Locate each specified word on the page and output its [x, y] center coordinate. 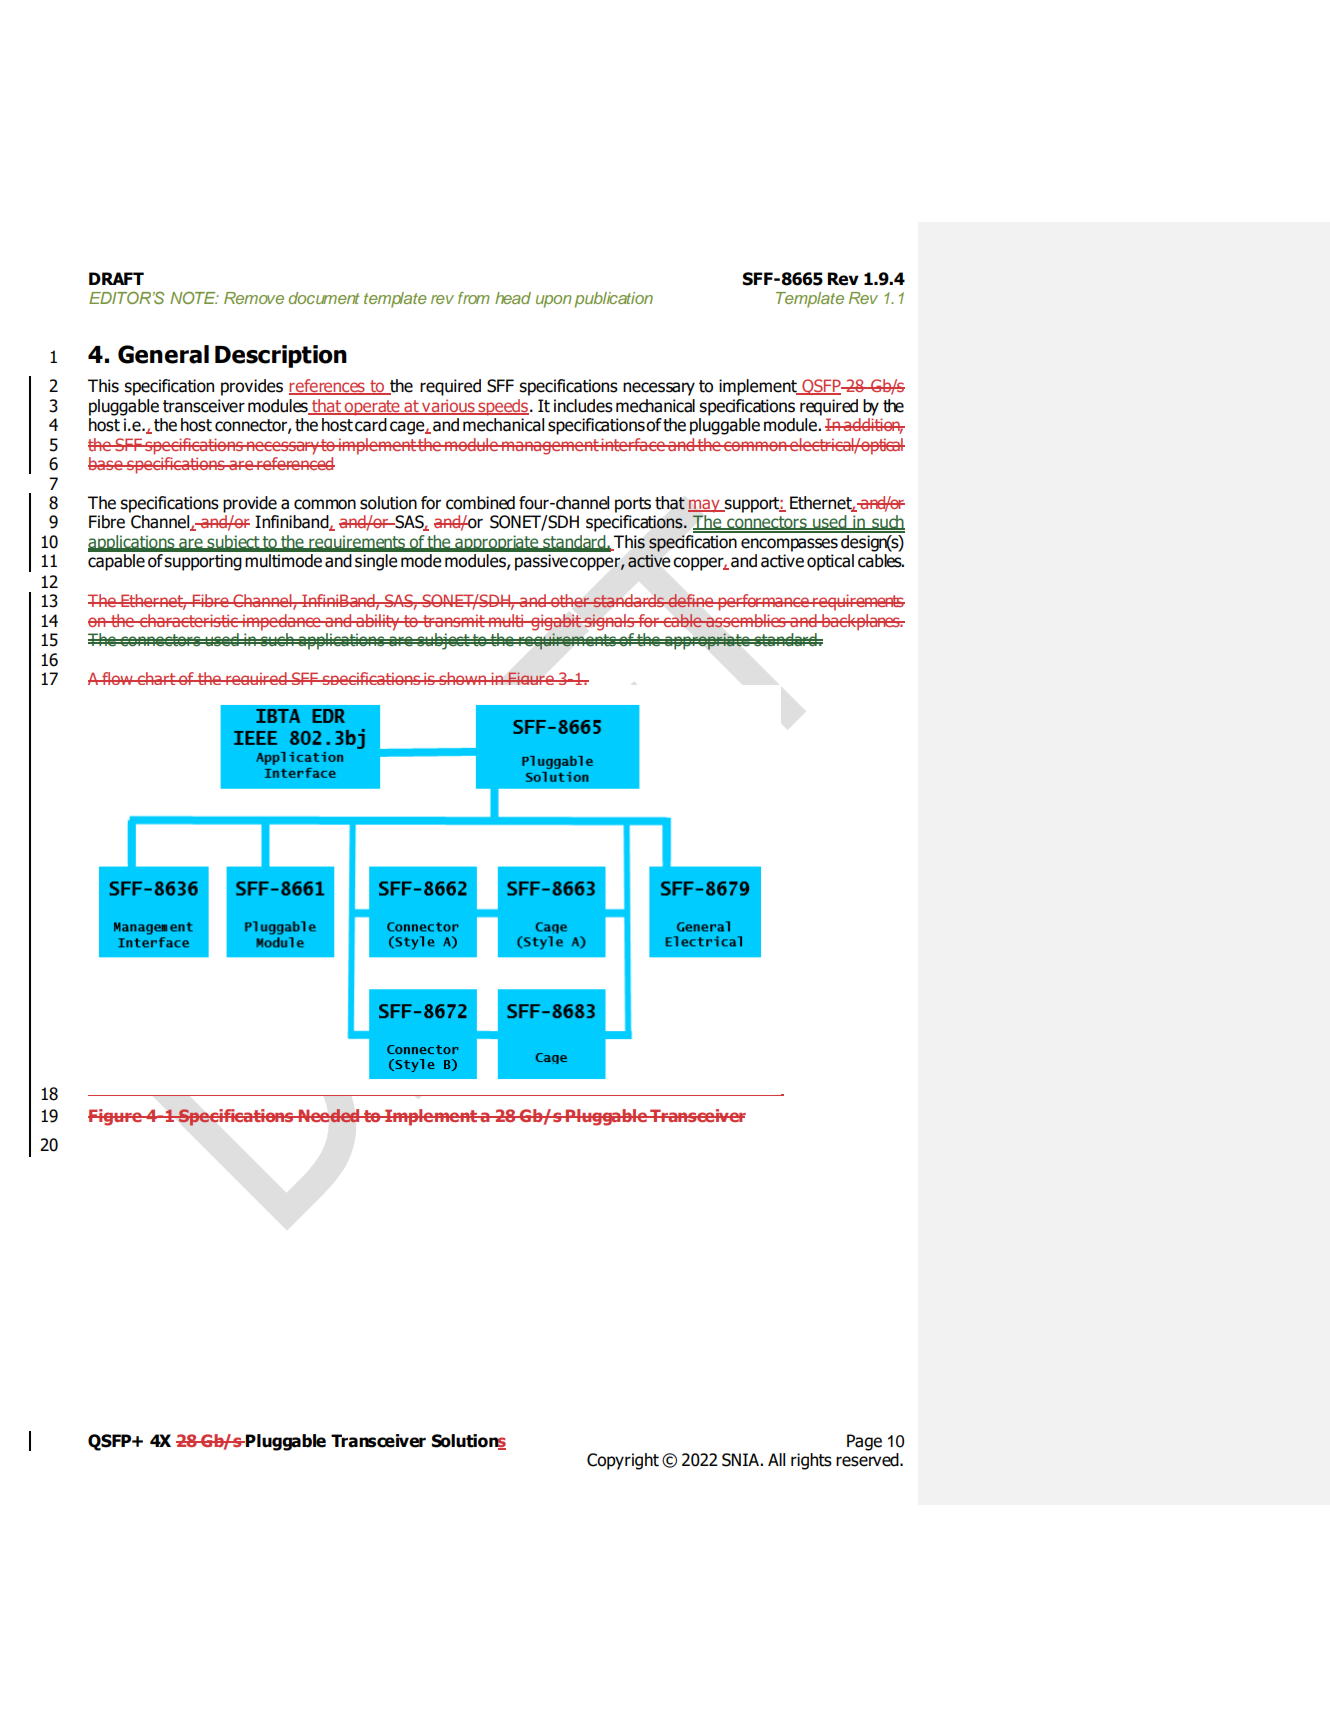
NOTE [194, 297]
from [473, 298]
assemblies [746, 621]
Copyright [623, 1461]
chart [156, 678]
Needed [329, 1116]
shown [463, 678]
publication [613, 300]
